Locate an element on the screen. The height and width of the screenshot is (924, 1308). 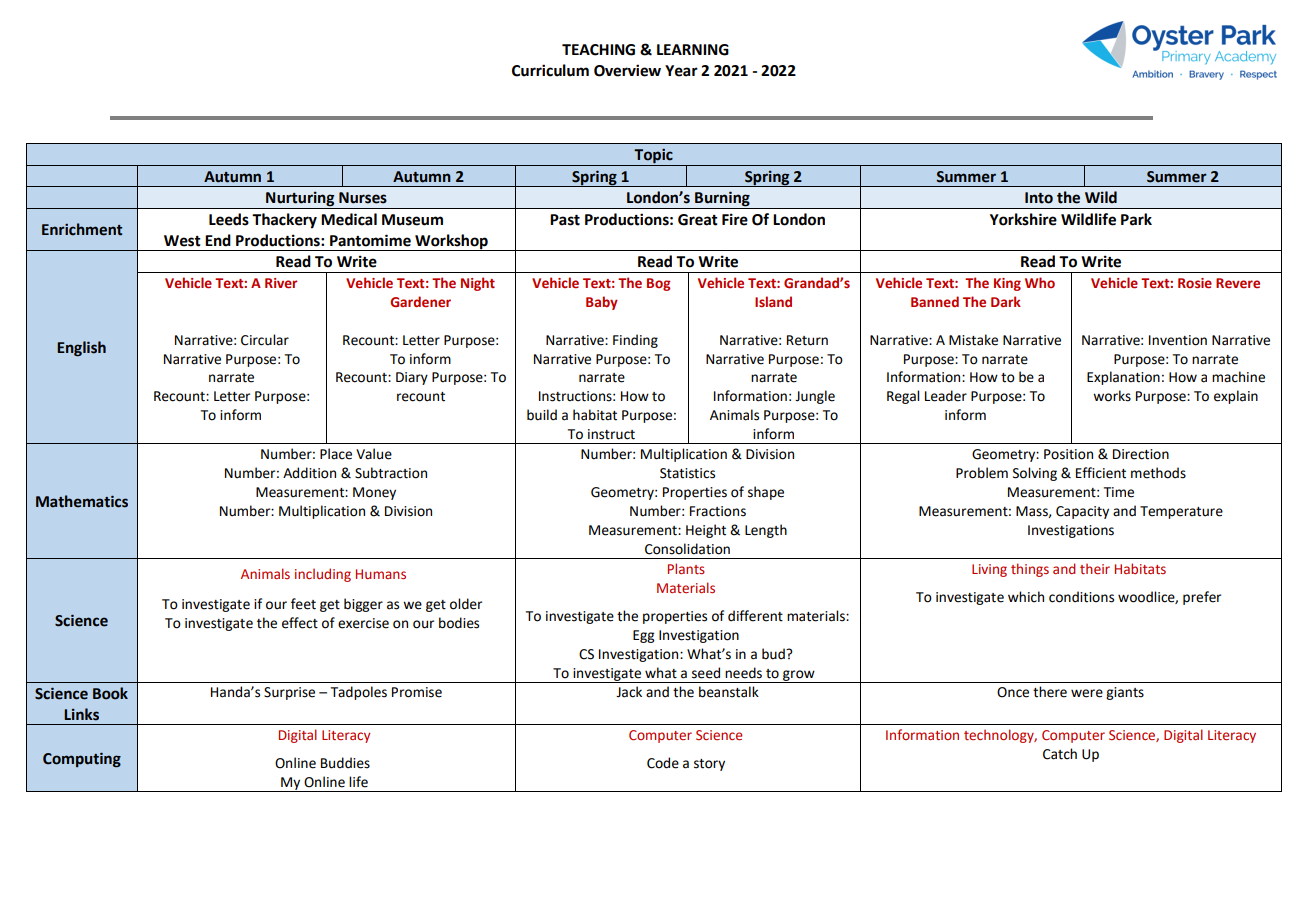
Mathematics is located at coordinates (82, 501).
